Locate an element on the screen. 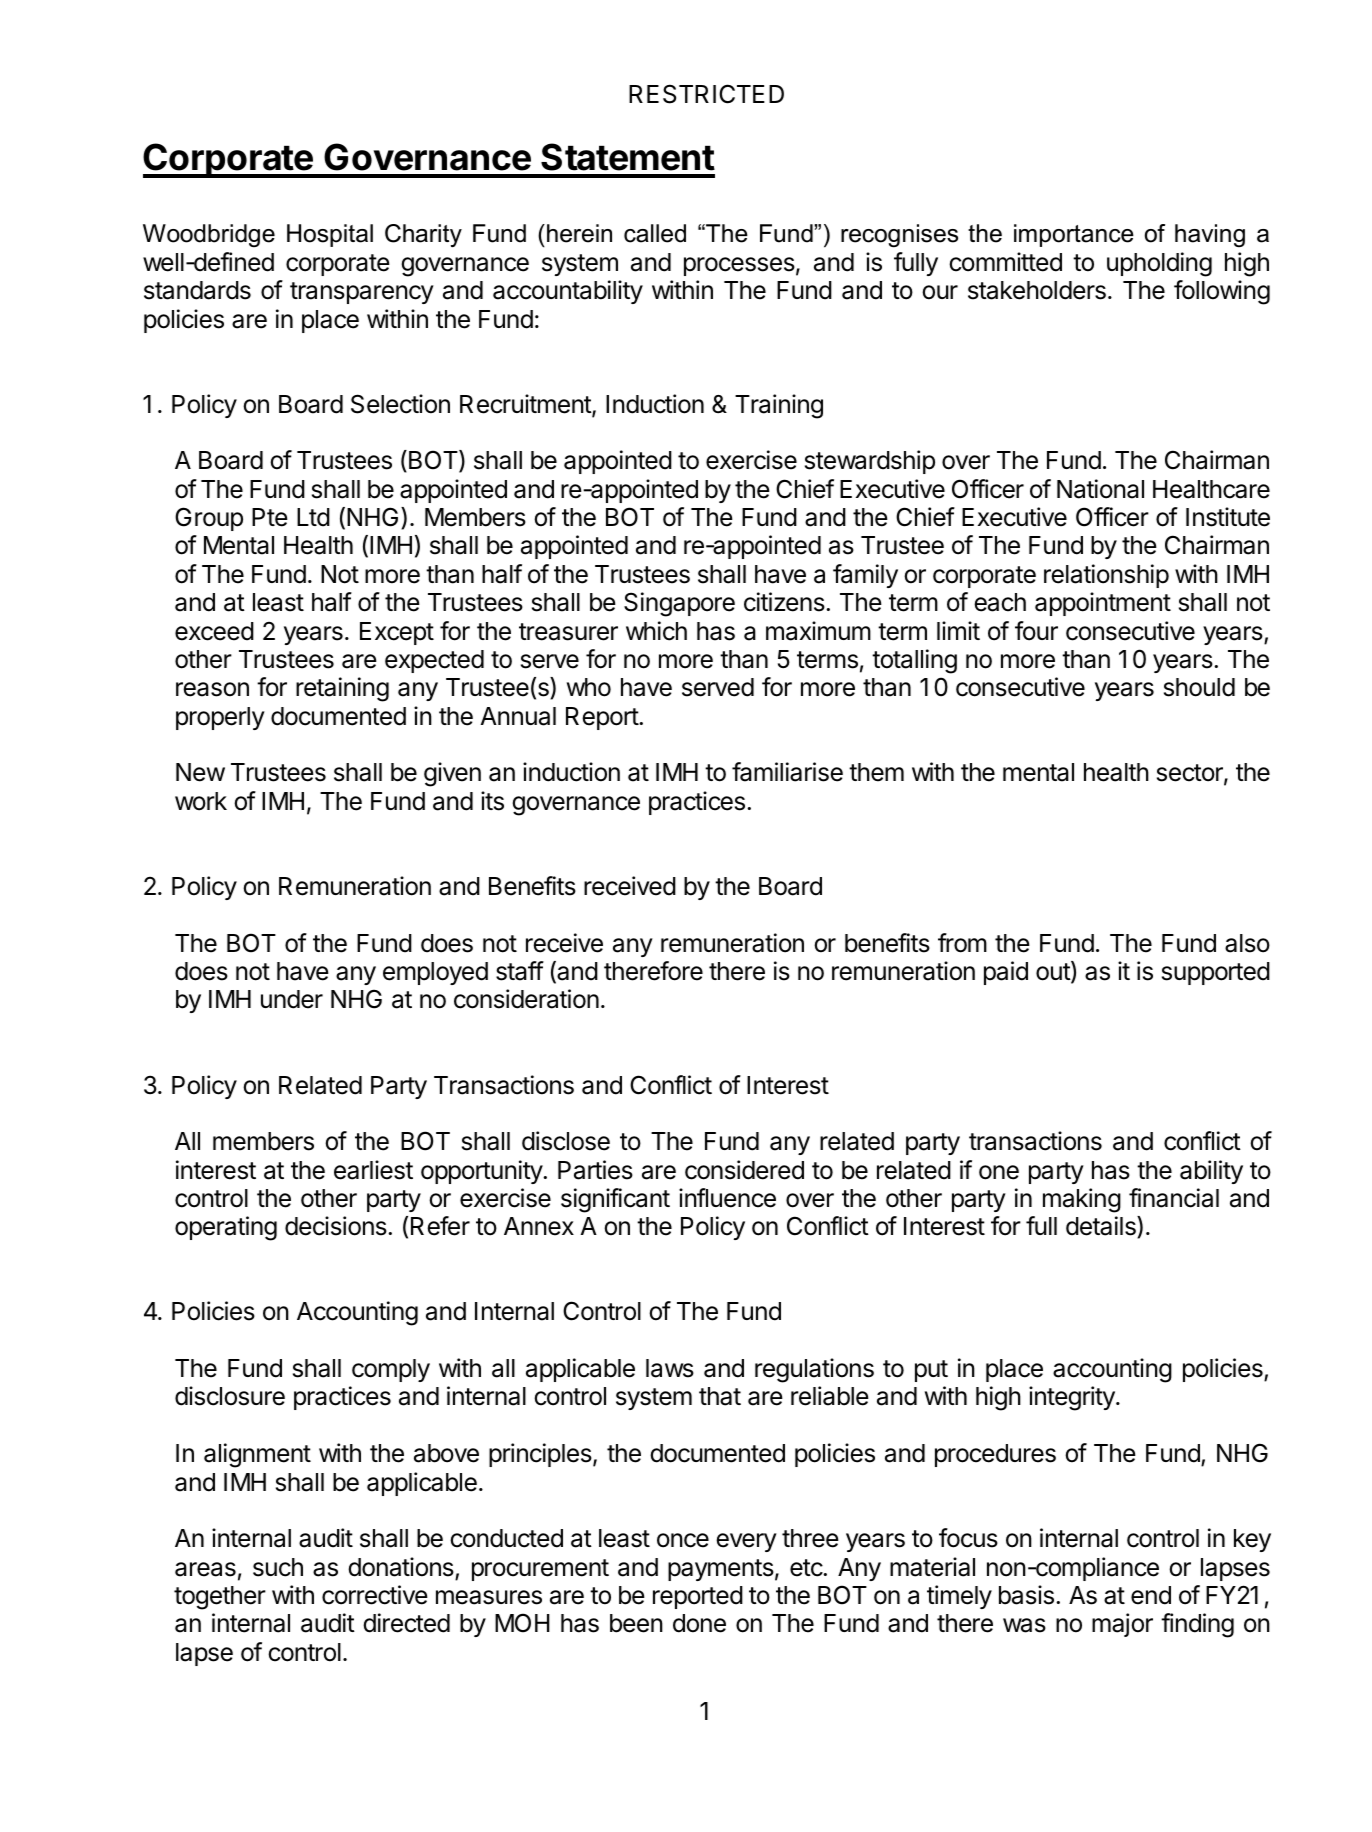  end is located at coordinates (1151, 1595).
